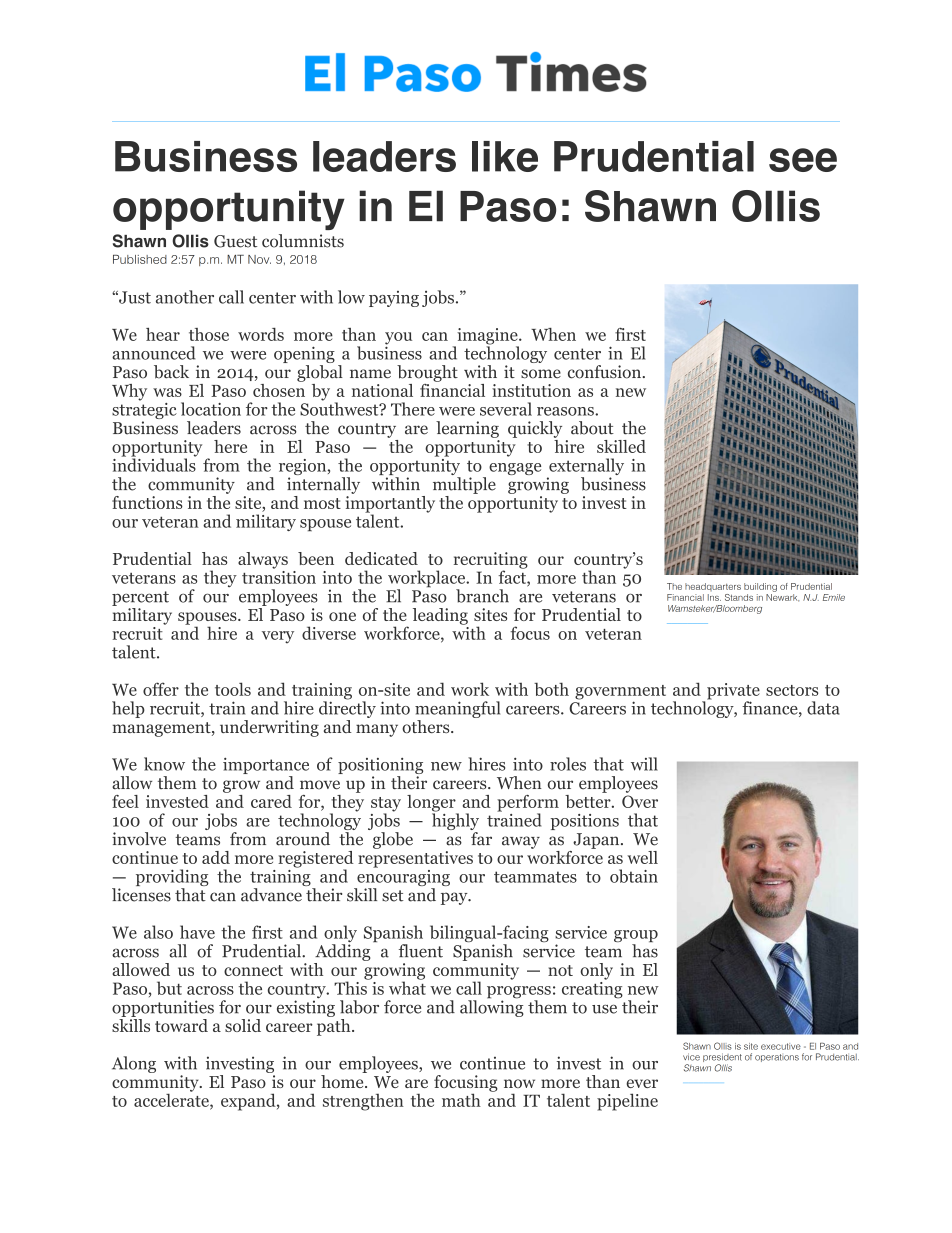 This screenshot has width=952, height=1233. Describe the element at coordinates (457, 709) in the screenshot. I see `meaningful` at that location.
